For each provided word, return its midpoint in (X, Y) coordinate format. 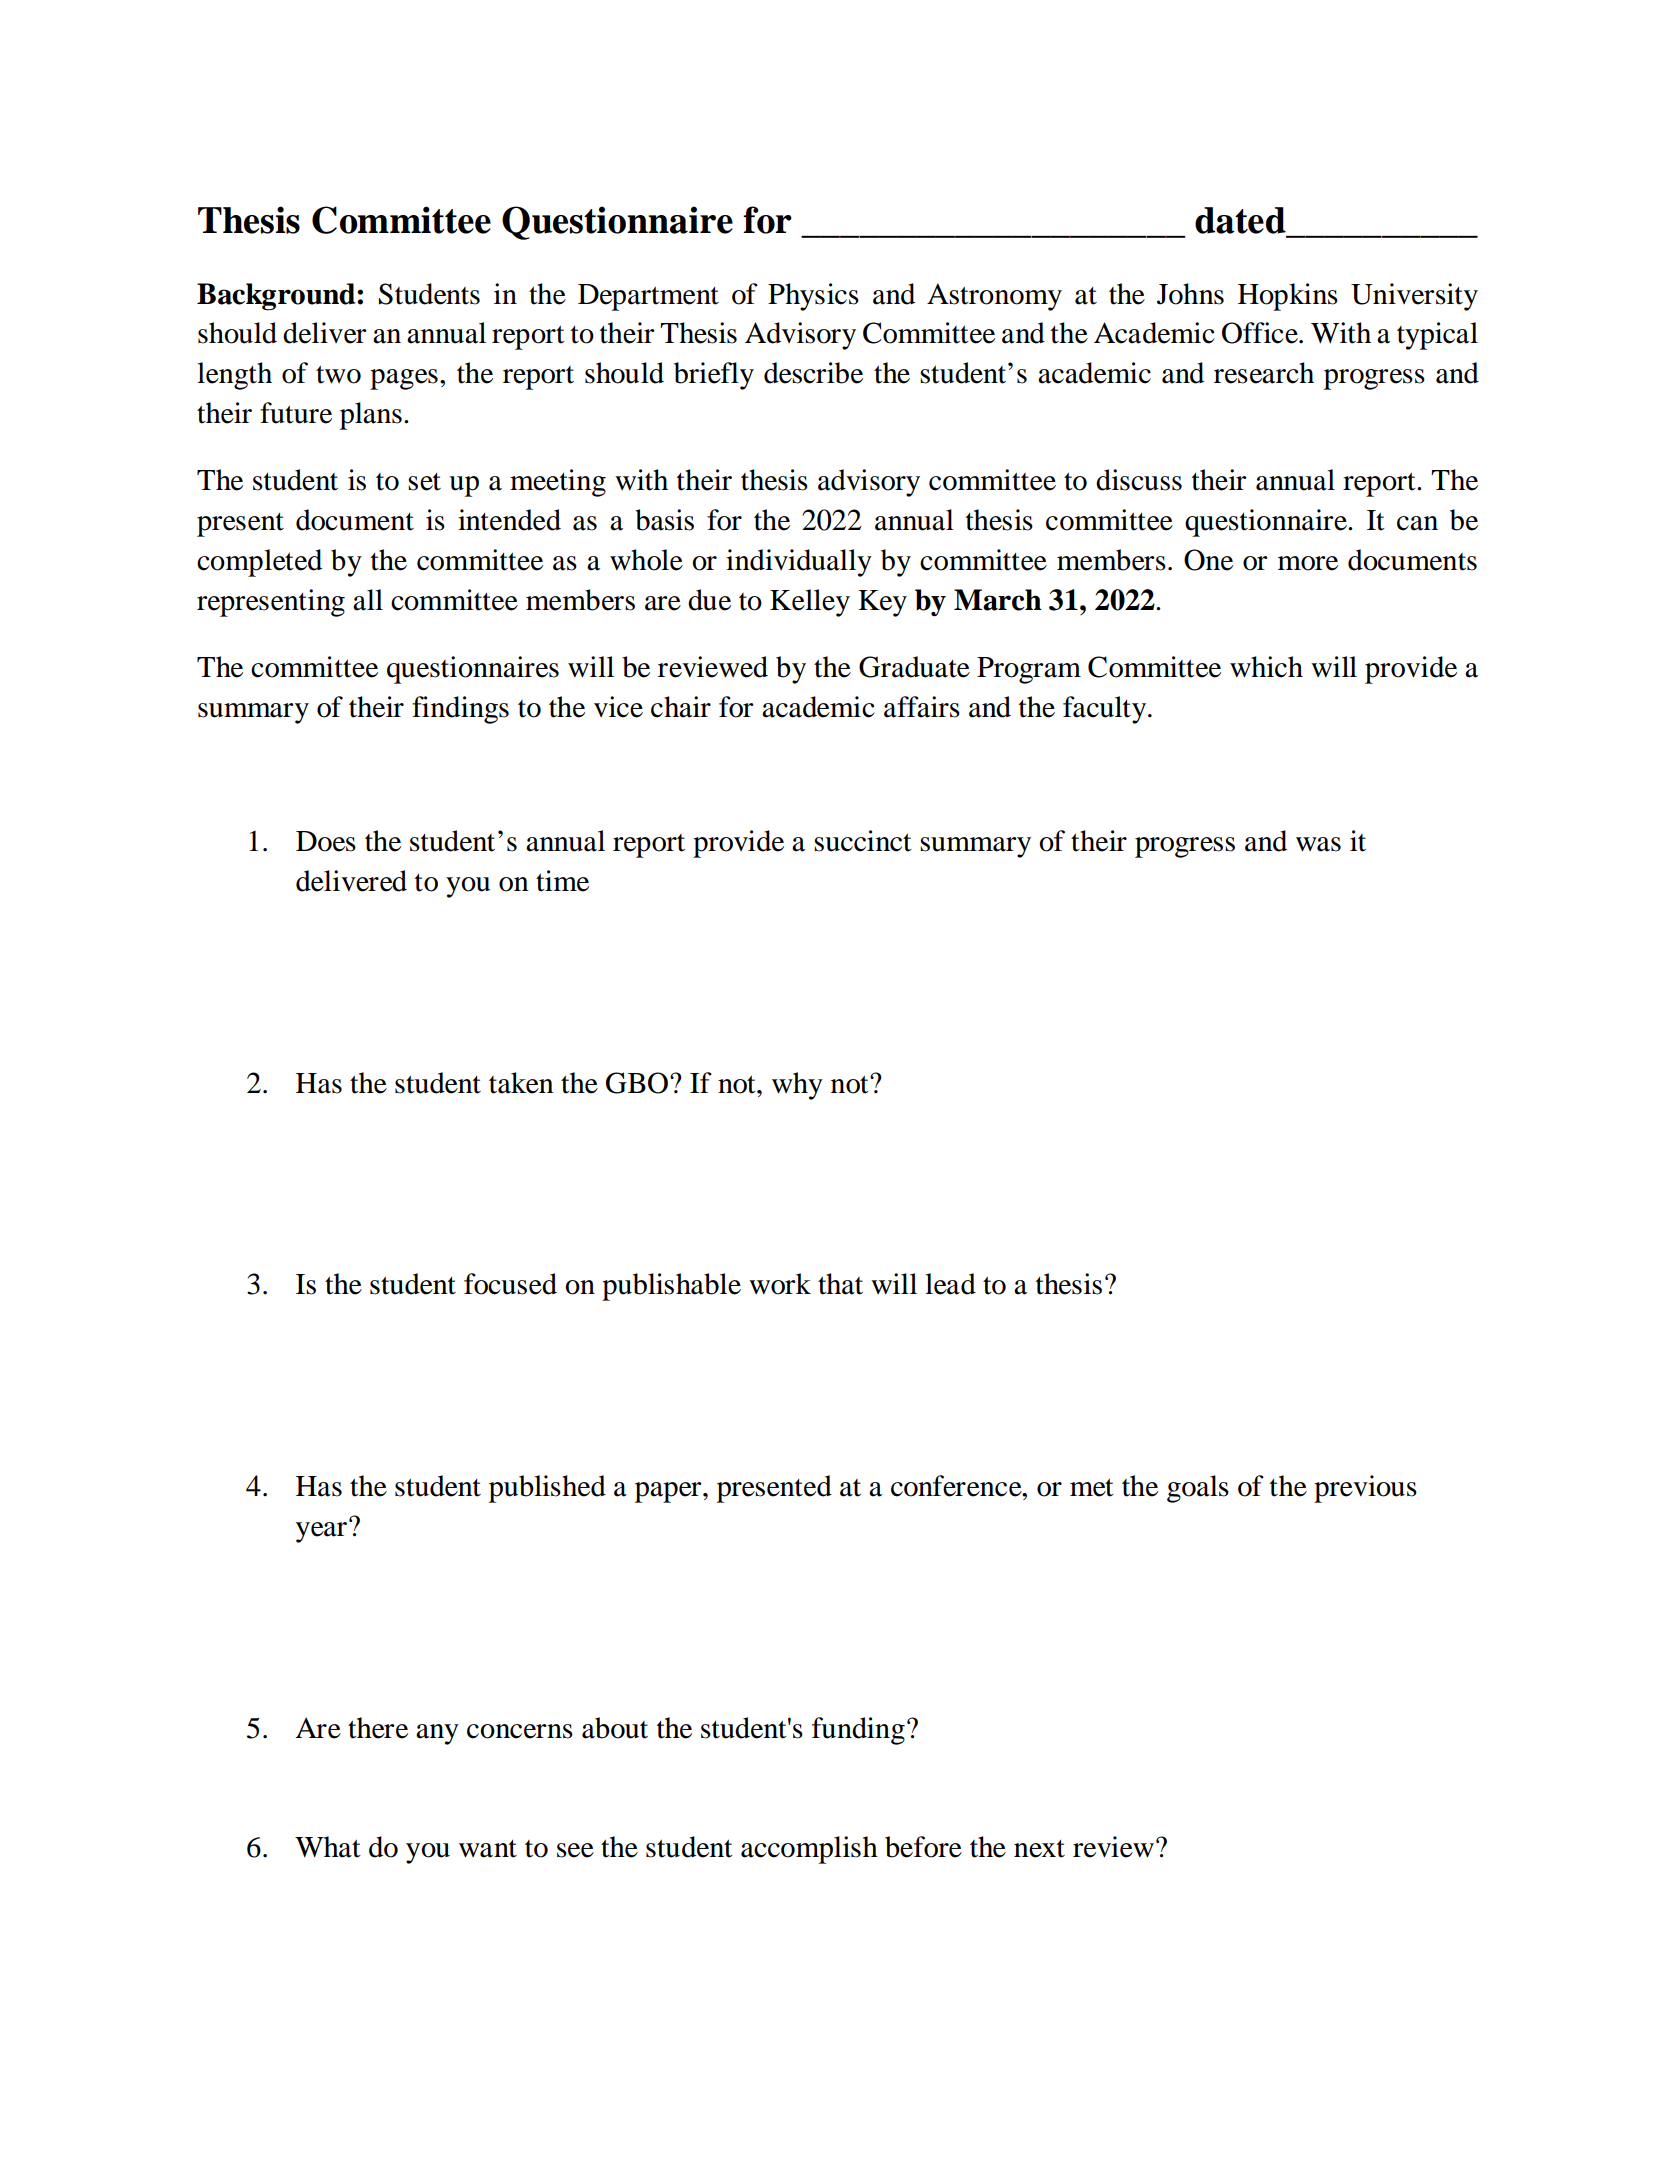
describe (813, 373)
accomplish (809, 1850)
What (328, 1847)
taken (521, 1083)
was (1318, 844)
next (1039, 1849)
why (797, 1086)
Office (1261, 333)
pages (404, 379)
